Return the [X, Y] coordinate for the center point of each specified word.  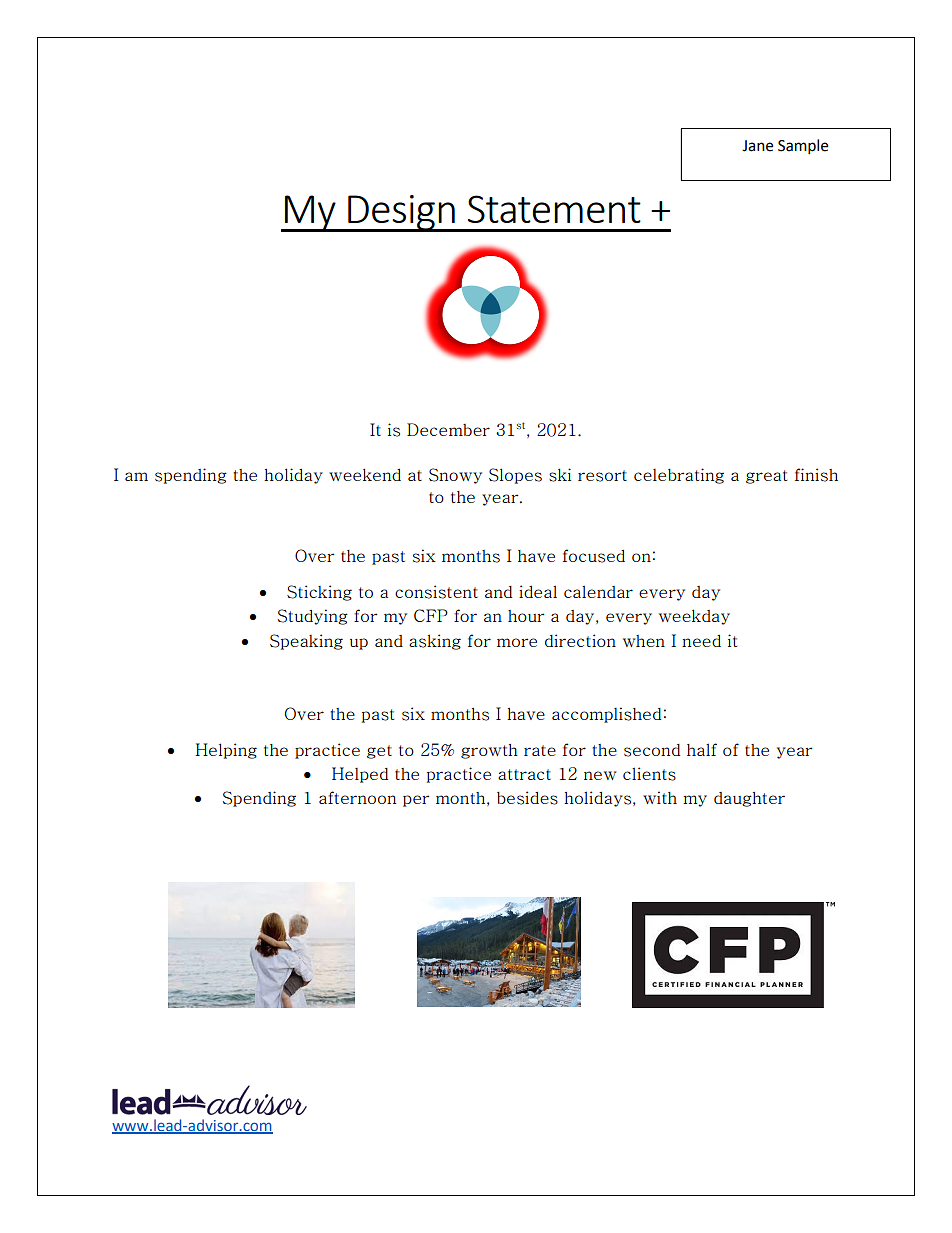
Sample [803, 147]
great [766, 477]
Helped [360, 775]
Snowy [455, 476]
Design [401, 213]
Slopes [515, 476]
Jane [757, 146]
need [701, 641]
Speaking [306, 642]
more [517, 642]
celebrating [679, 476]
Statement [554, 209]
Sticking [319, 593]
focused [594, 556]
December [448, 429]
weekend [365, 474]
